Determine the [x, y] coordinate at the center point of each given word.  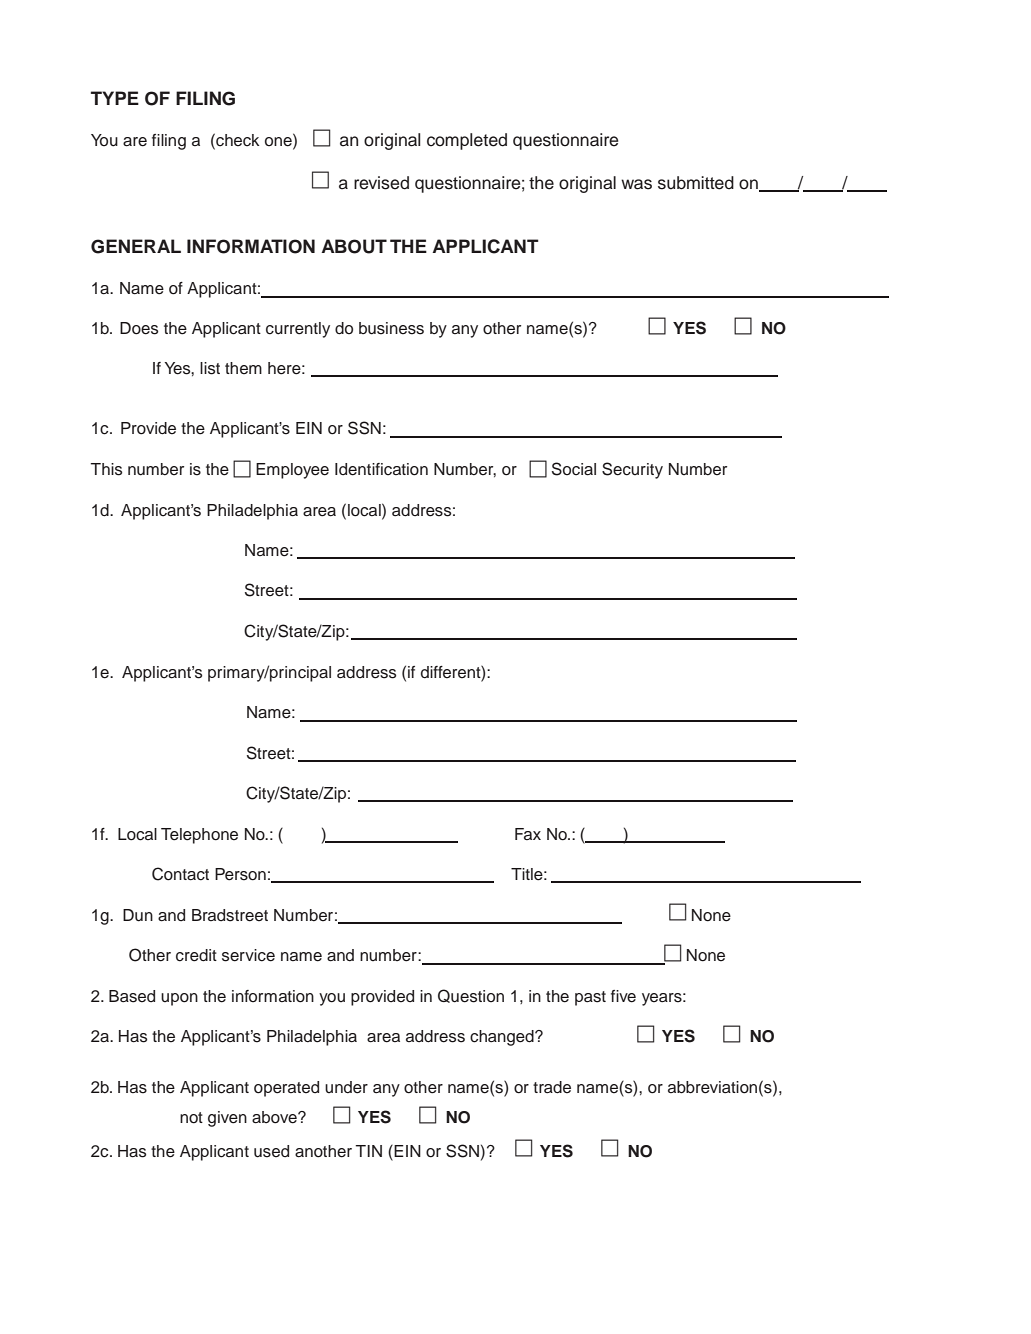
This [106, 469]
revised [381, 183]
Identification [381, 469]
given [227, 1119]
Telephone [199, 836]
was [636, 184]
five [623, 996]
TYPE [115, 98]
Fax [528, 834]
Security [632, 470]
